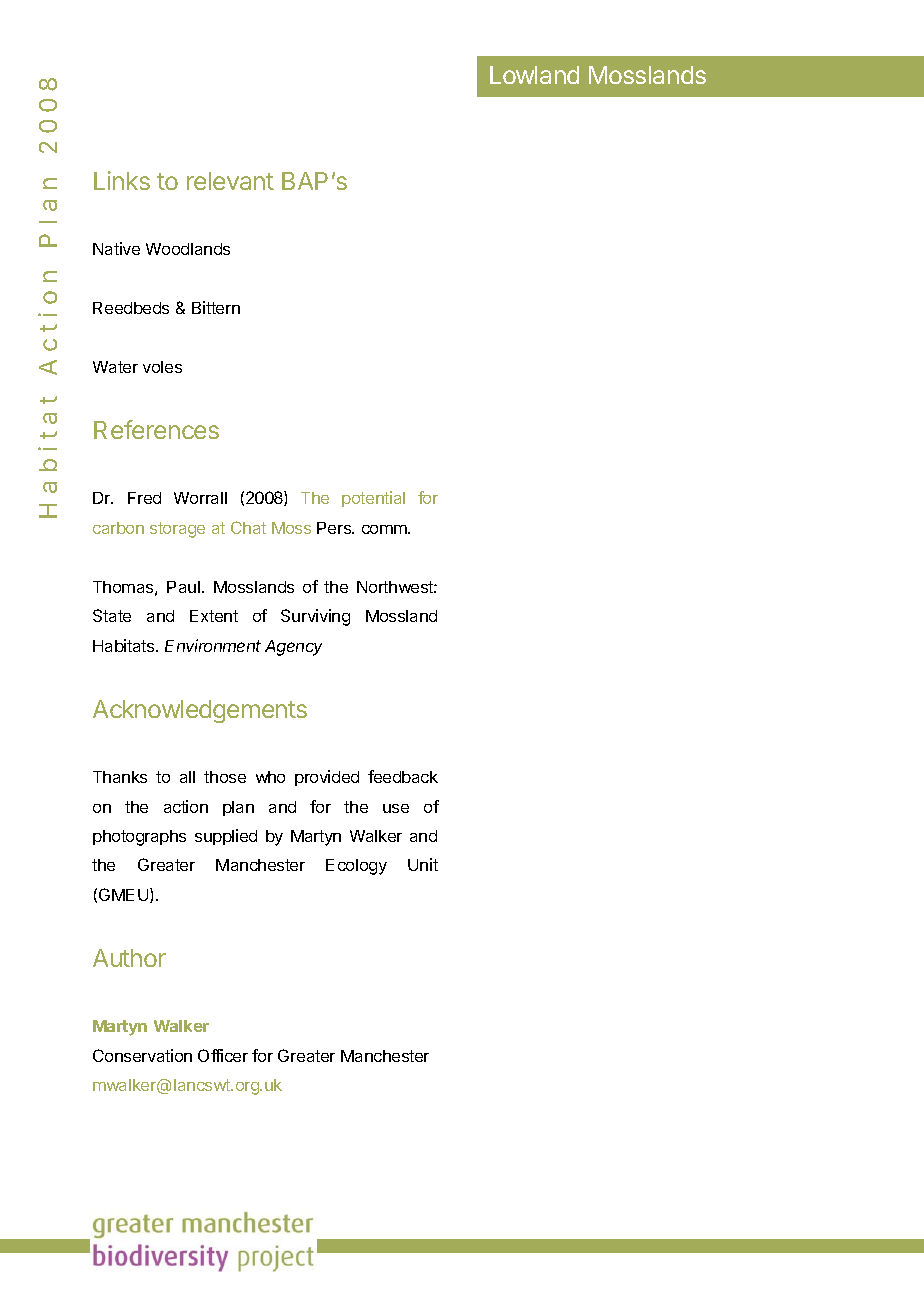 Image resolution: width=924 pixels, height=1308 pixels. I want to click on References, so click(156, 429).
